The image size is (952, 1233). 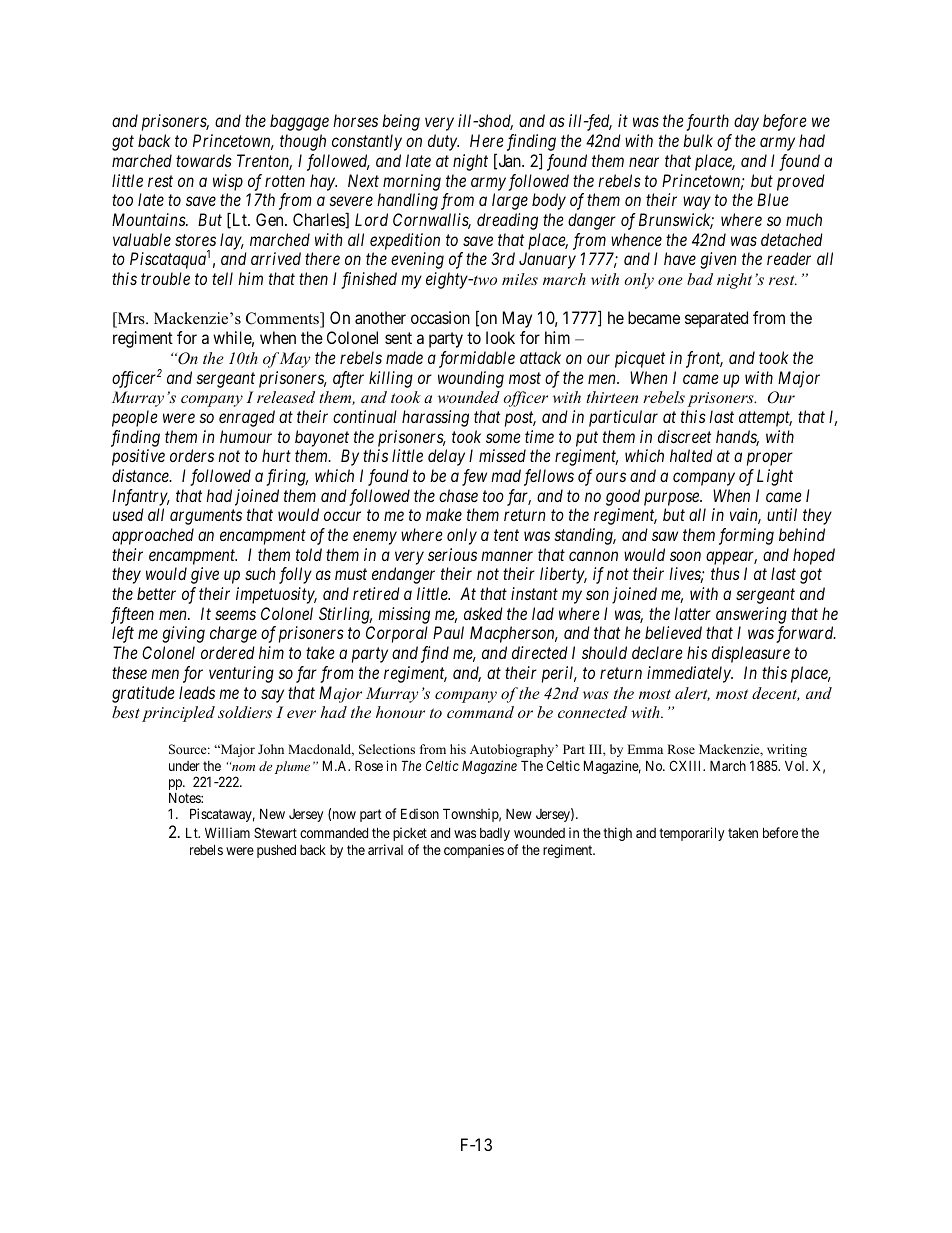 I want to click on duty, so click(x=443, y=142).
